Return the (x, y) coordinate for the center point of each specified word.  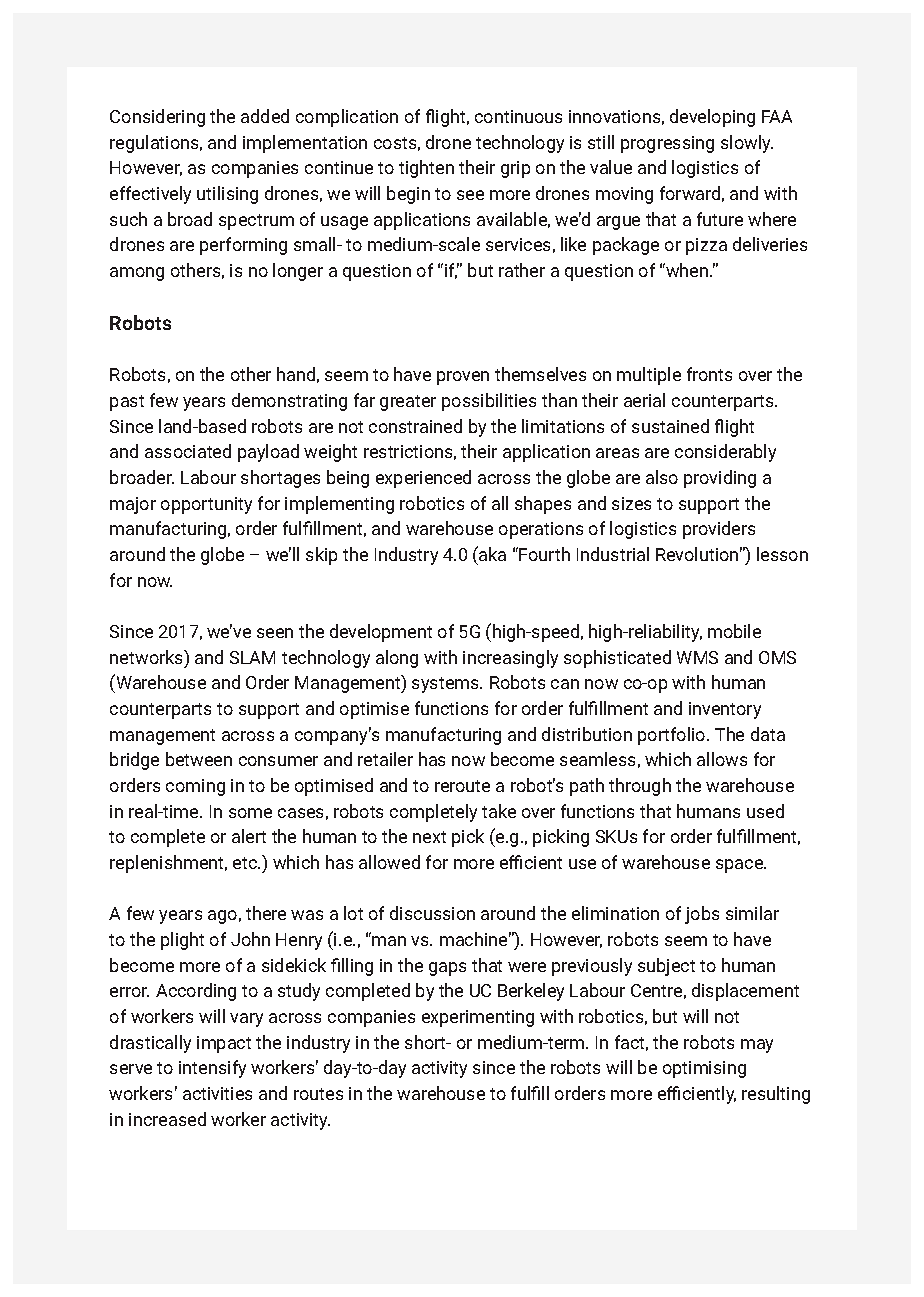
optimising (704, 1069)
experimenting (478, 1018)
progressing (667, 144)
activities (217, 1093)
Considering (157, 118)
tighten (426, 169)
